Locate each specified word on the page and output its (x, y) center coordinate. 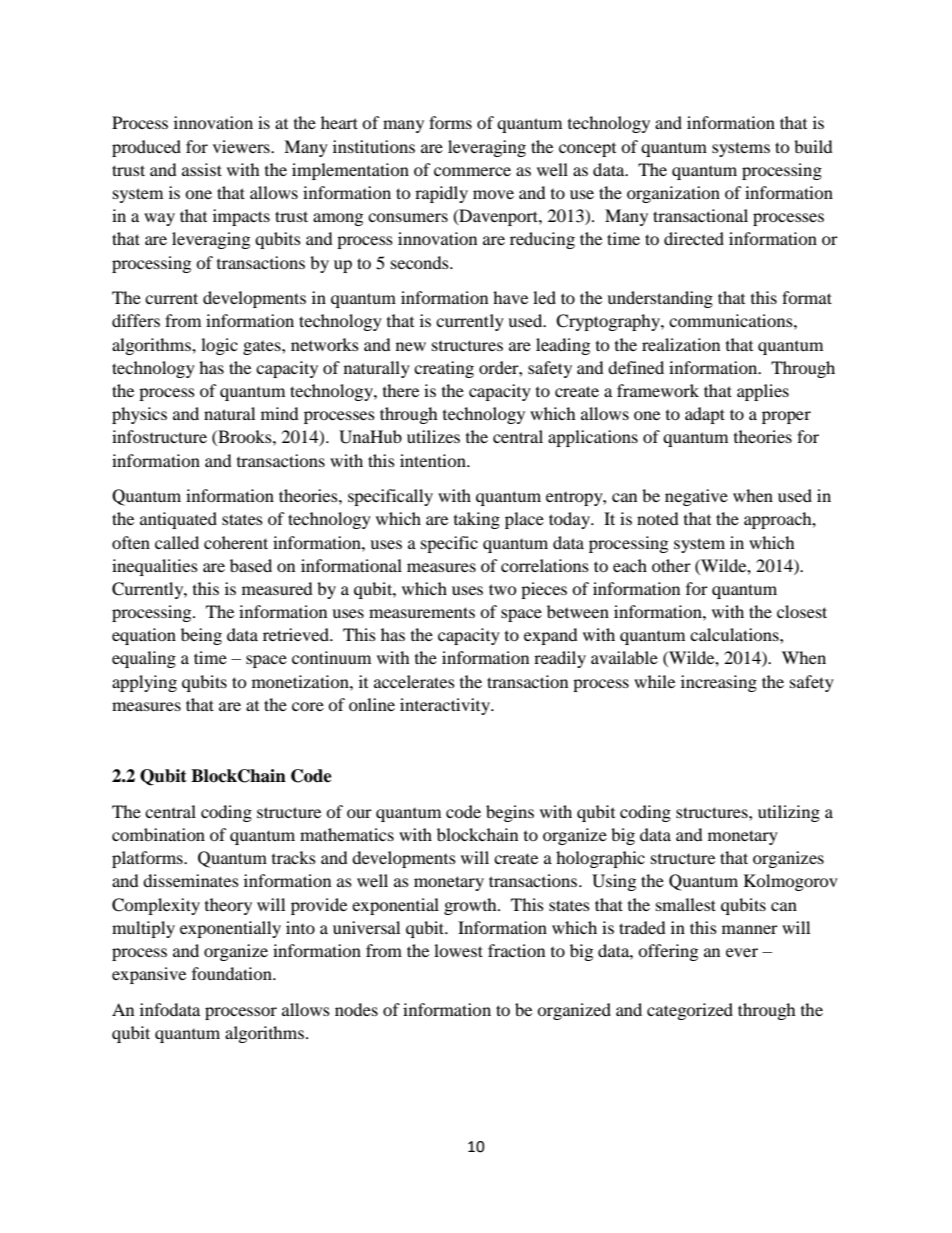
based (251, 565)
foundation (233, 973)
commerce (472, 171)
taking (477, 520)
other (671, 565)
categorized (690, 1011)
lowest (458, 950)
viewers (242, 146)
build (813, 146)
